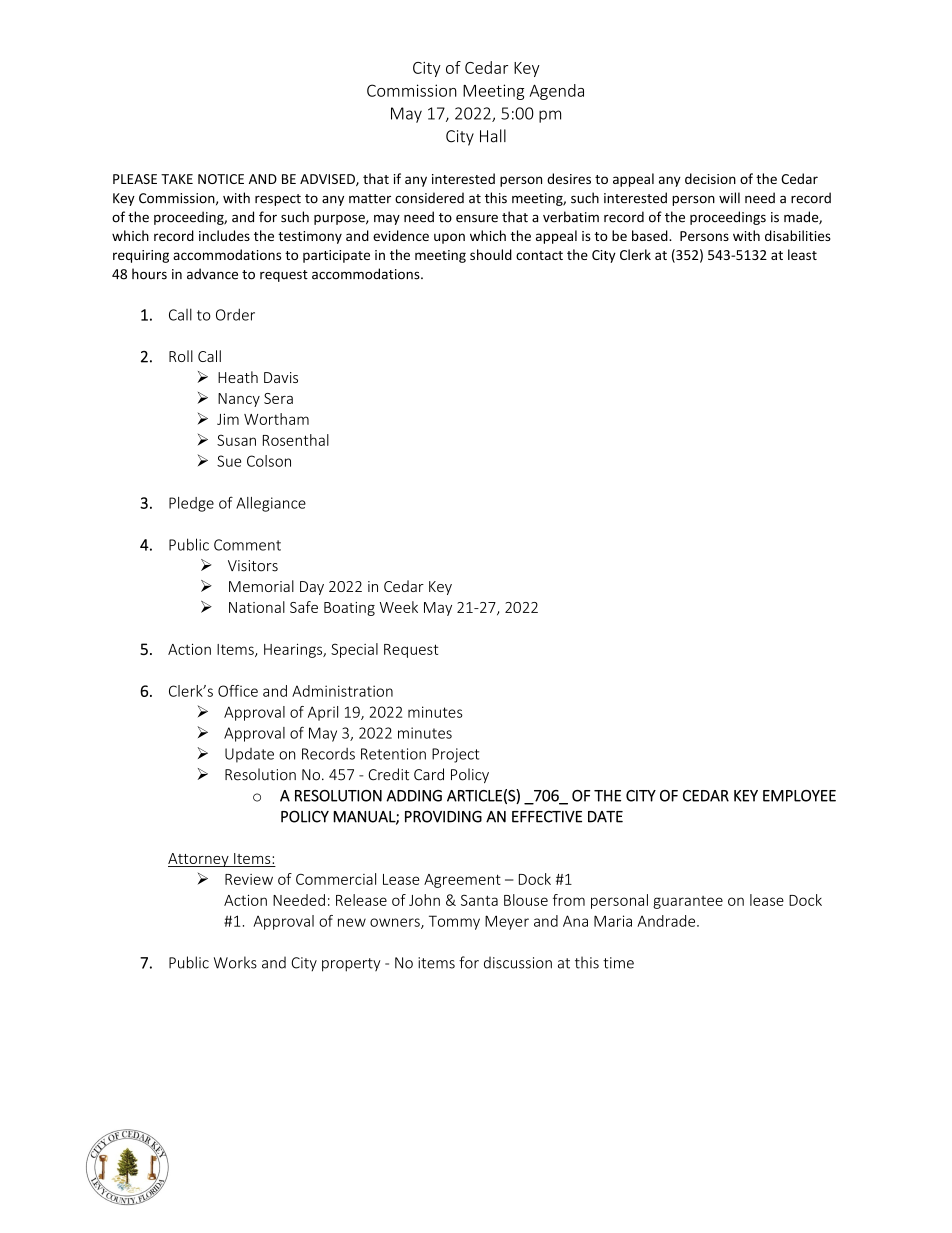 Image resolution: width=952 pixels, height=1233 pixels. I want to click on Comment, so click(247, 545).
